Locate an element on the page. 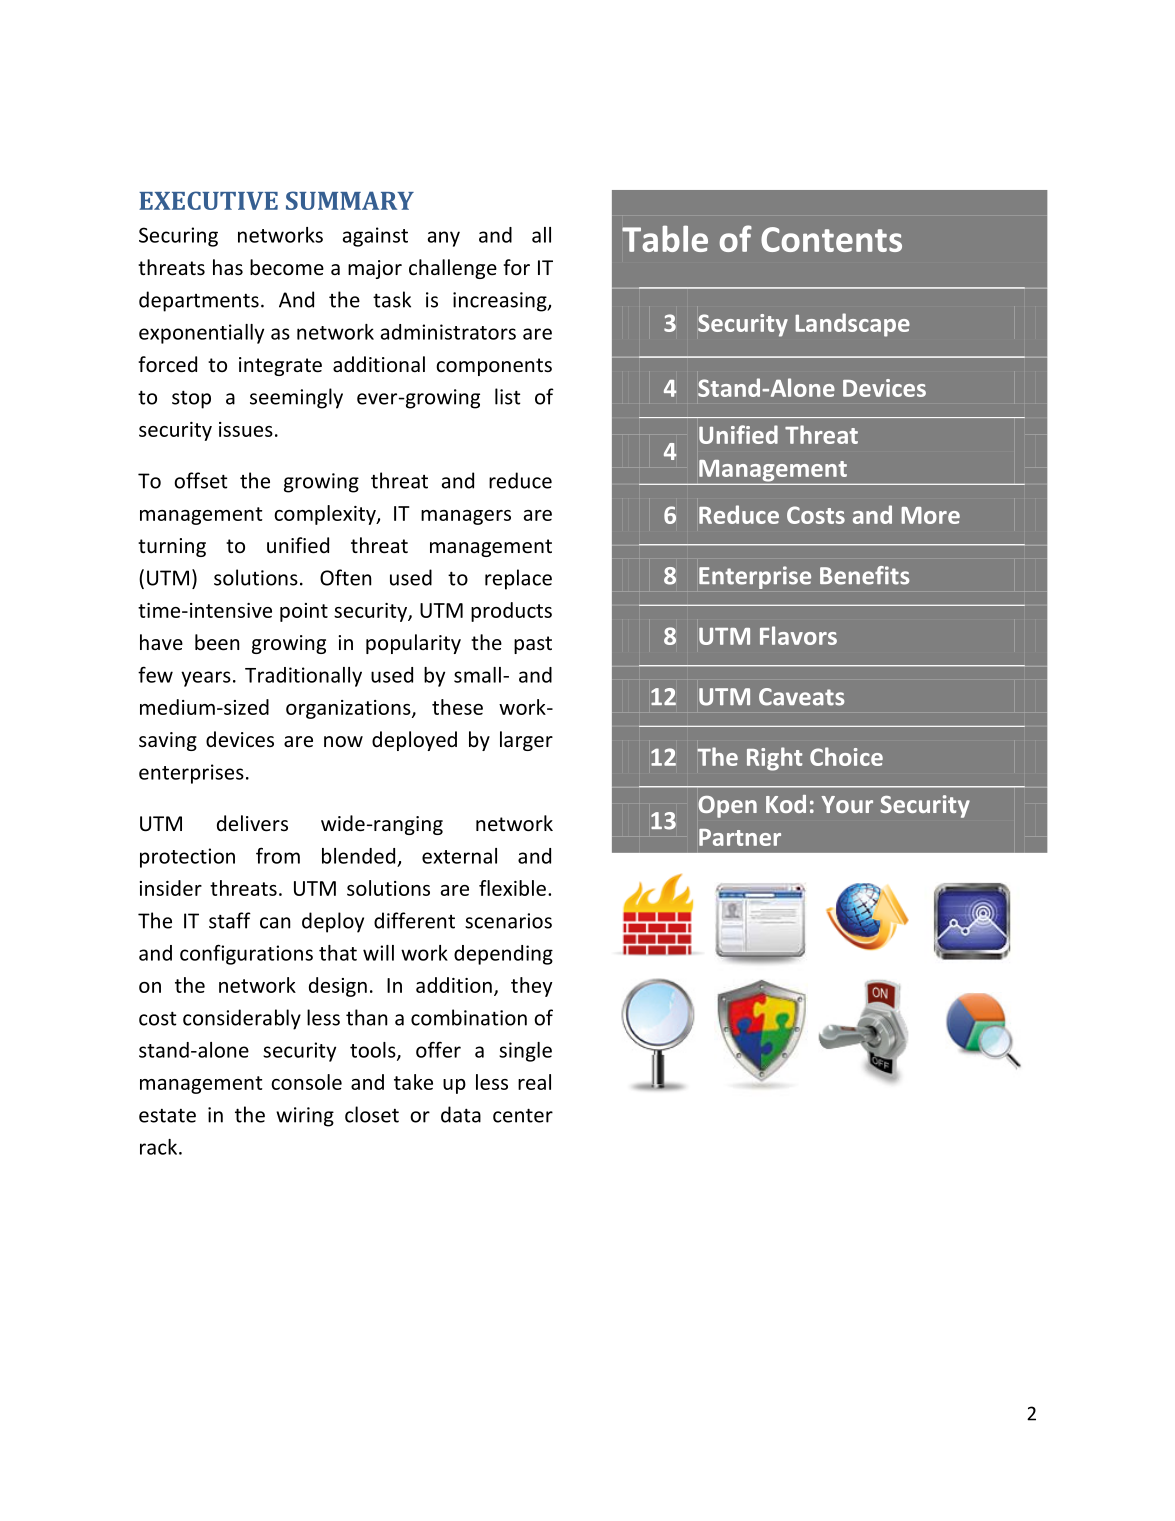 The image size is (1175, 1521). any is located at coordinates (444, 239).
